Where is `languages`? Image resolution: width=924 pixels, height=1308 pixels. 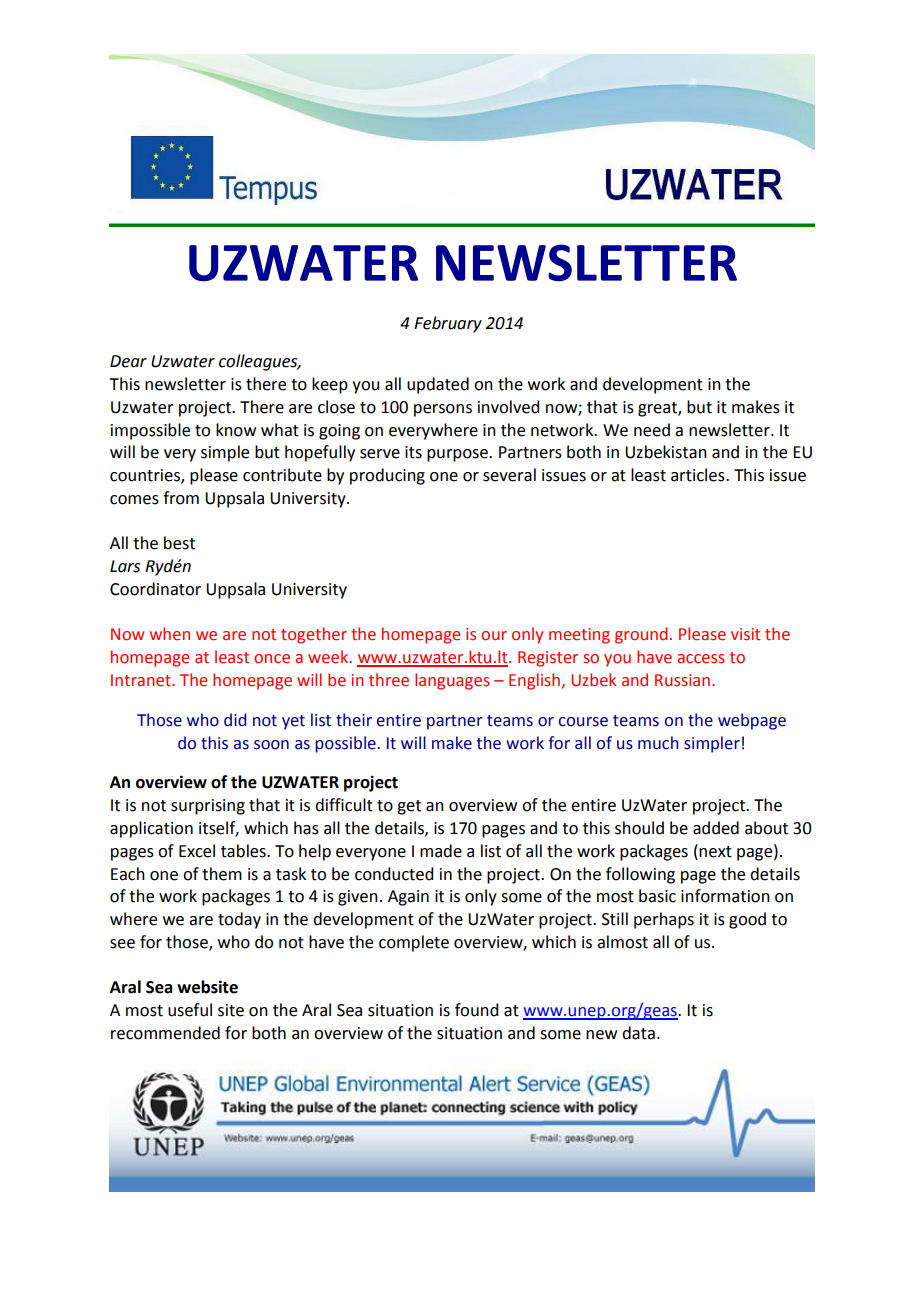
languages is located at coordinates (452, 681).
